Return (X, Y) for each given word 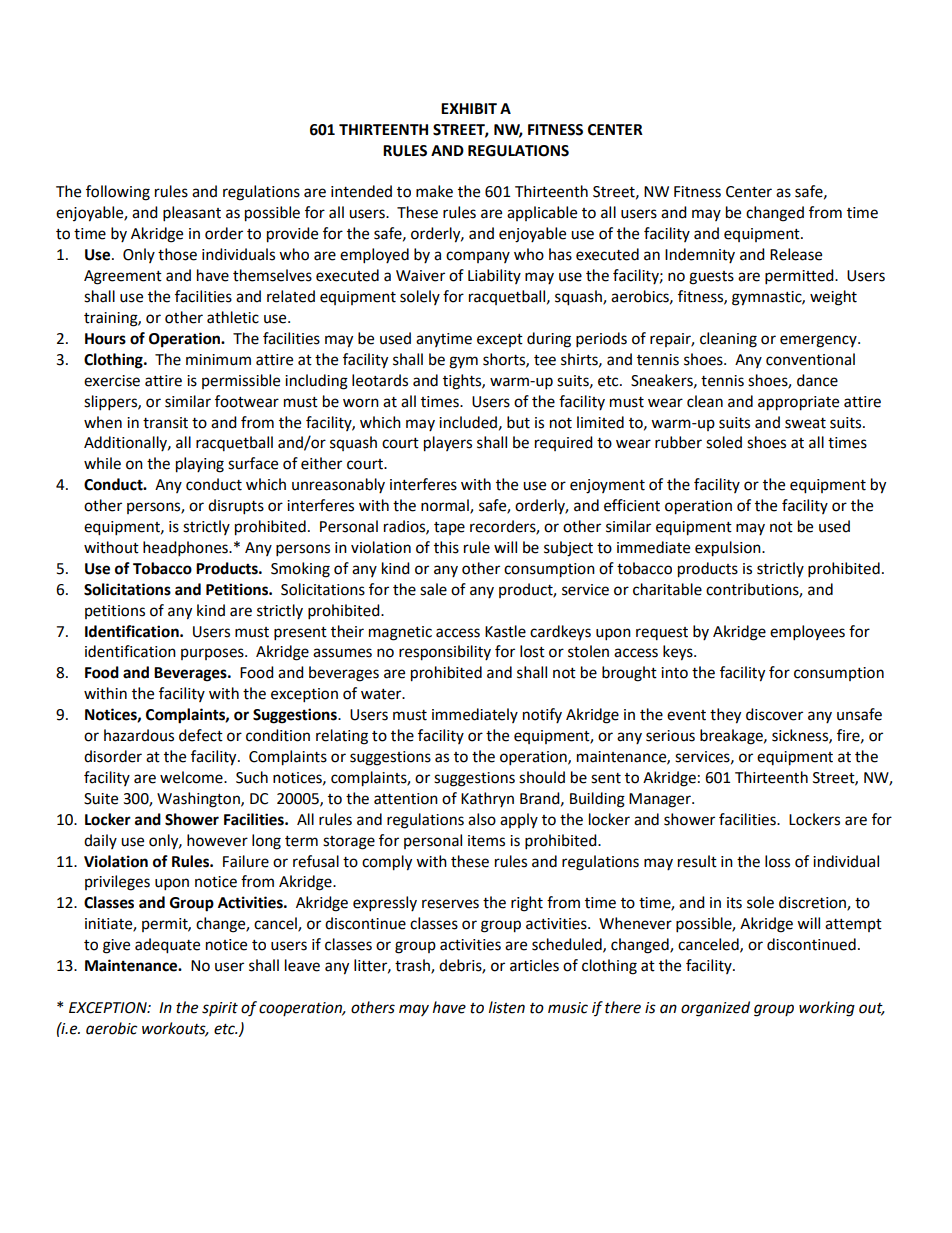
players (448, 444)
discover (774, 714)
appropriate (798, 403)
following (118, 193)
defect (201, 735)
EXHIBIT (469, 108)
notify (542, 715)
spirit (220, 1009)
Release (796, 254)
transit (165, 423)
